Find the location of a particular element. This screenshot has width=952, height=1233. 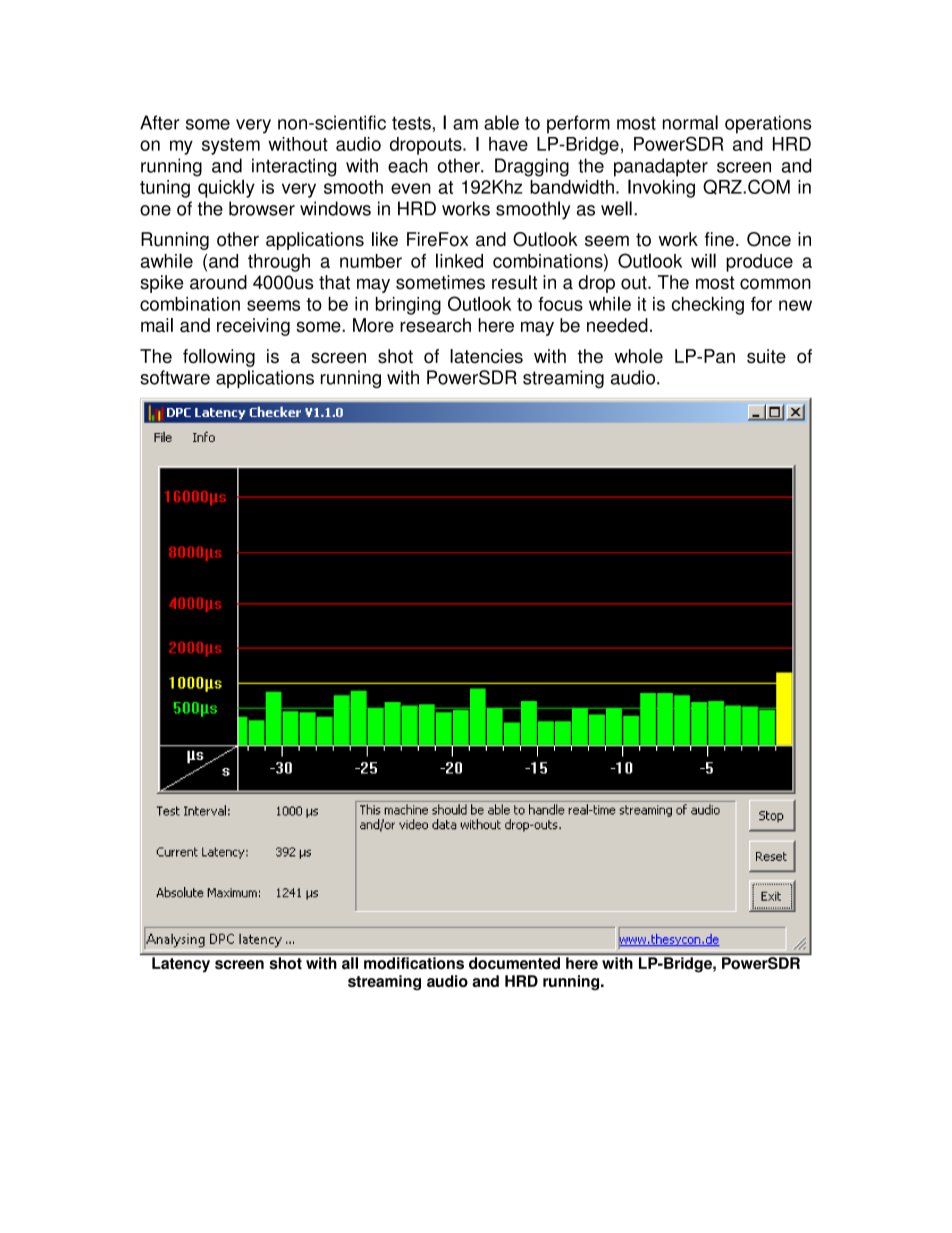

latencies is located at coordinates (486, 356).
